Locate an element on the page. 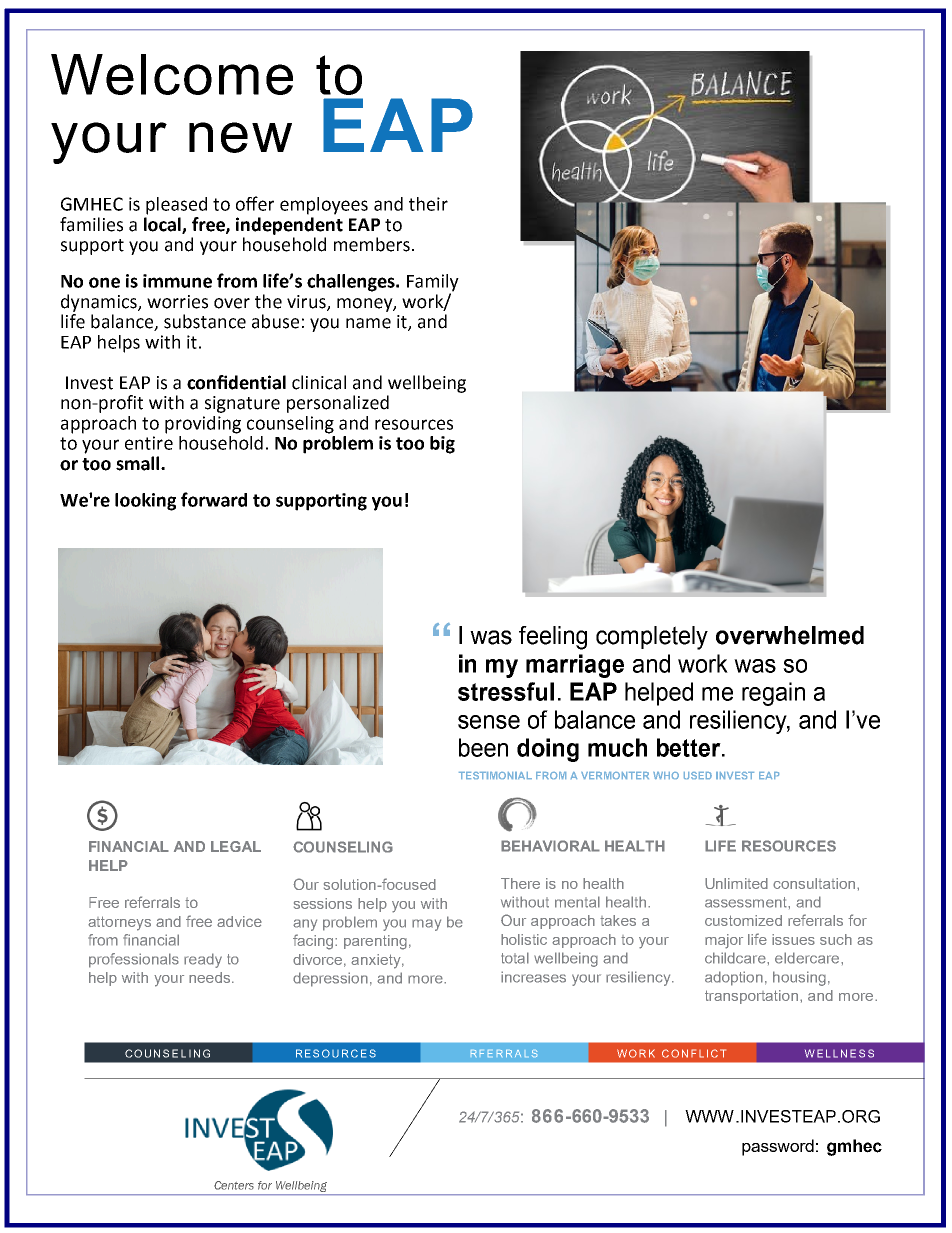  increases is located at coordinates (533, 977).
